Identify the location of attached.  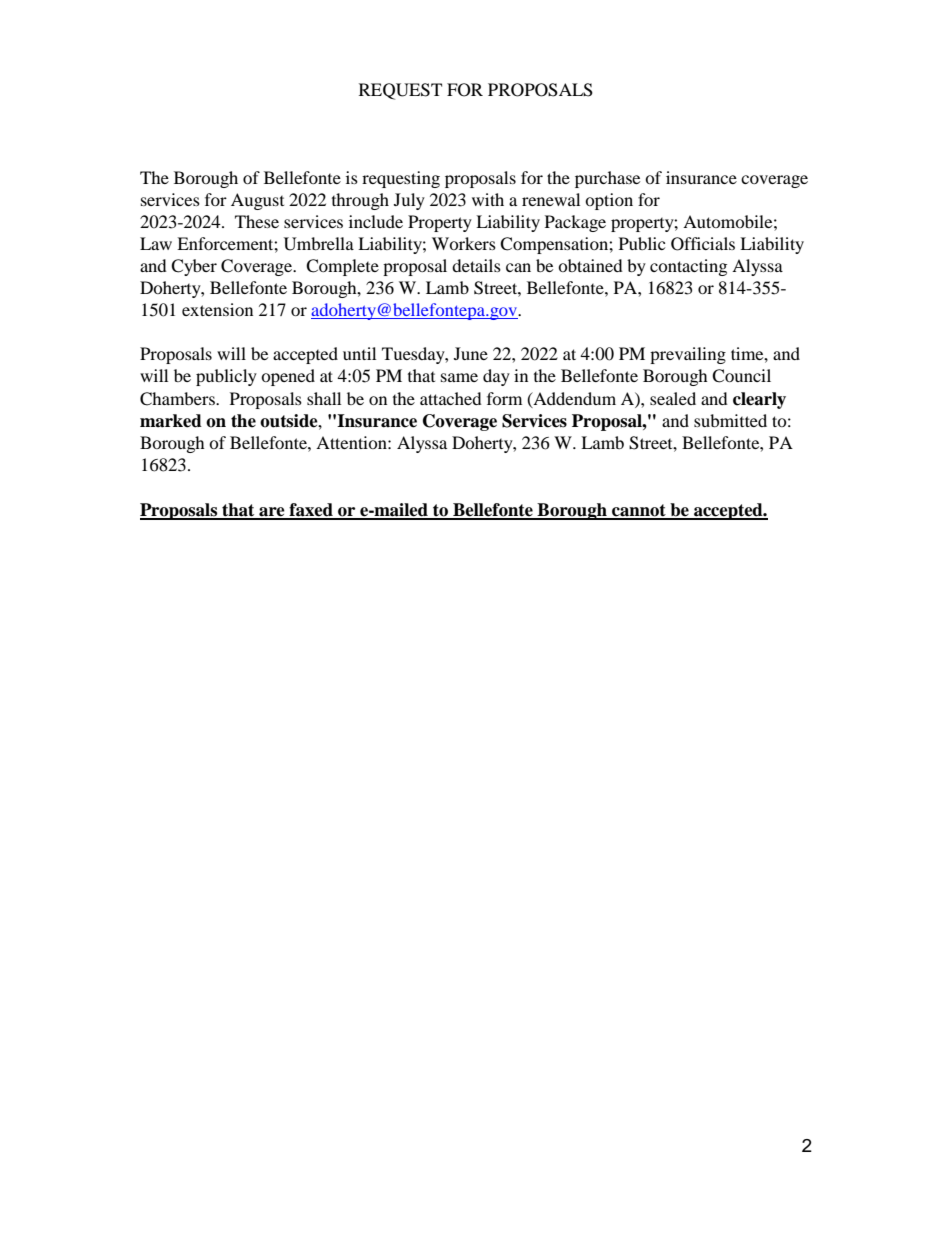
(451, 398).
